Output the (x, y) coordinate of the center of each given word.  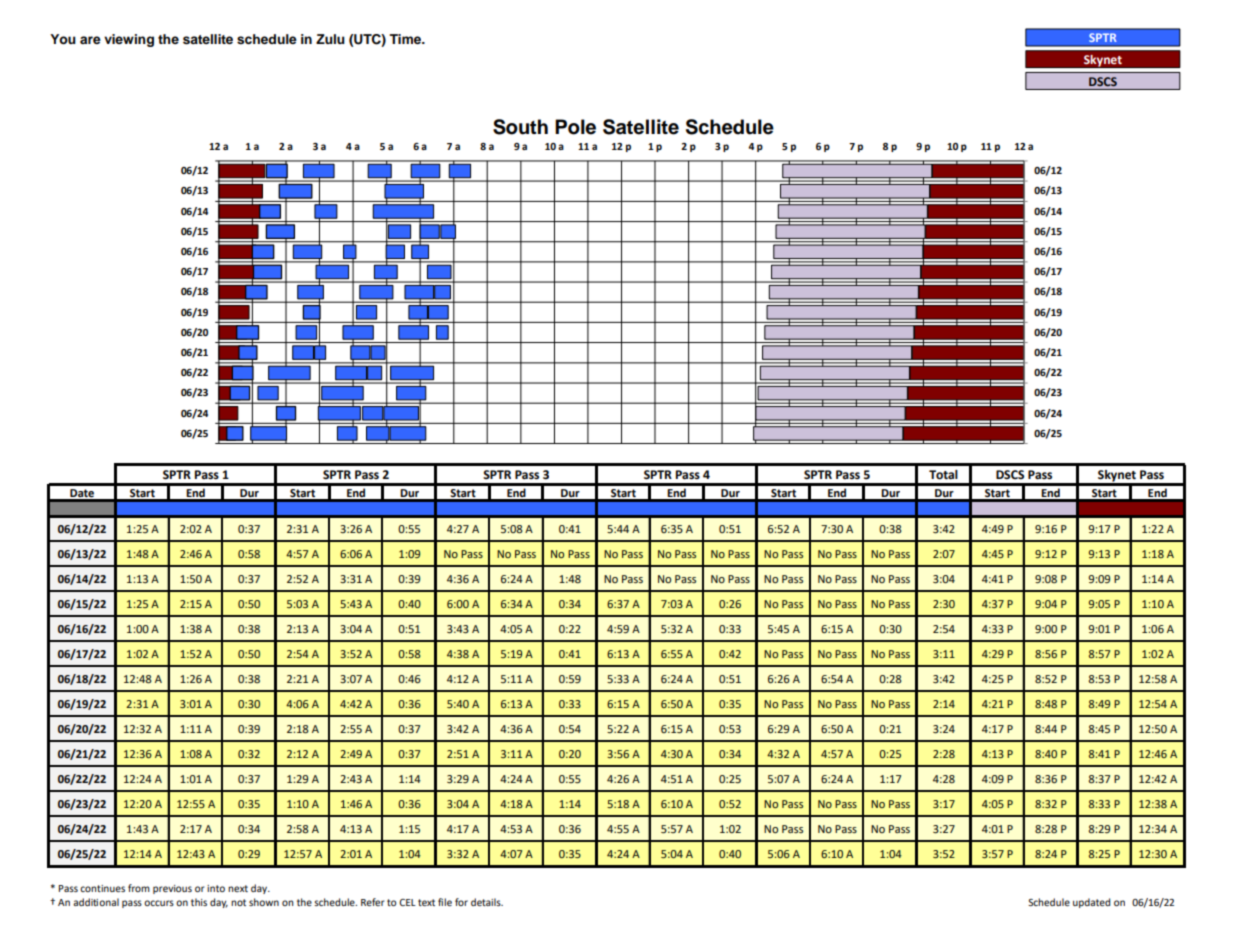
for (461, 902)
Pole (575, 127)
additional (96, 902)
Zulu (330, 39)
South (520, 127)
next (238, 888)
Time (406, 39)
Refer (373, 902)
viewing (129, 40)
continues (102, 888)
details (487, 902)
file (445, 902)
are (90, 40)
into (216, 888)
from (139, 888)
